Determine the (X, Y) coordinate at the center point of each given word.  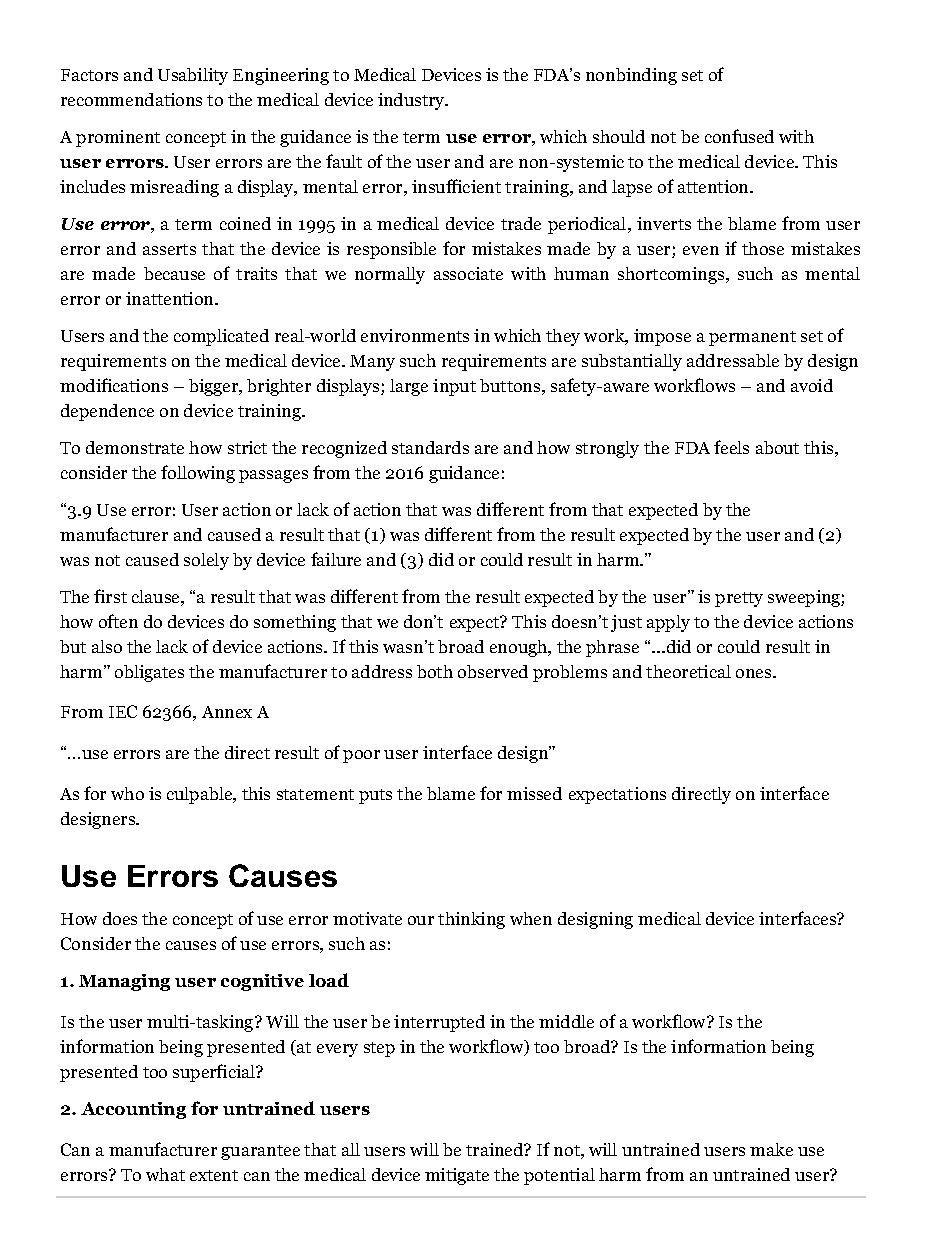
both (435, 671)
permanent (752, 338)
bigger (215, 387)
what (165, 1174)
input (454, 387)
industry (412, 101)
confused (739, 136)
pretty (739, 599)
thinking (471, 920)
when (531, 918)
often (118, 621)
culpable (201, 795)
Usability (193, 76)
